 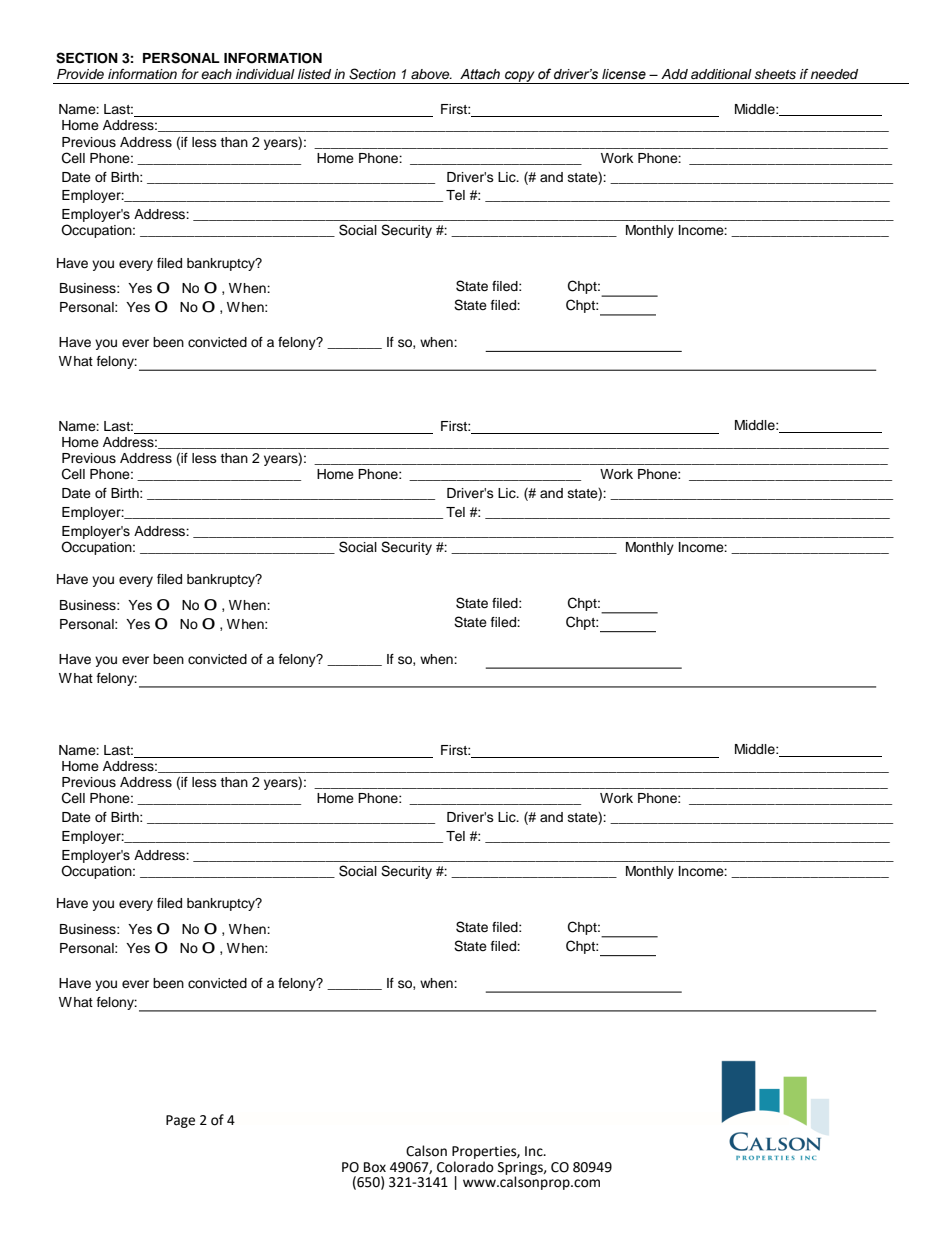 What do you see at coordinates (465, 1167) in the document?
I see `Colorado` at bounding box center [465, 1167].
